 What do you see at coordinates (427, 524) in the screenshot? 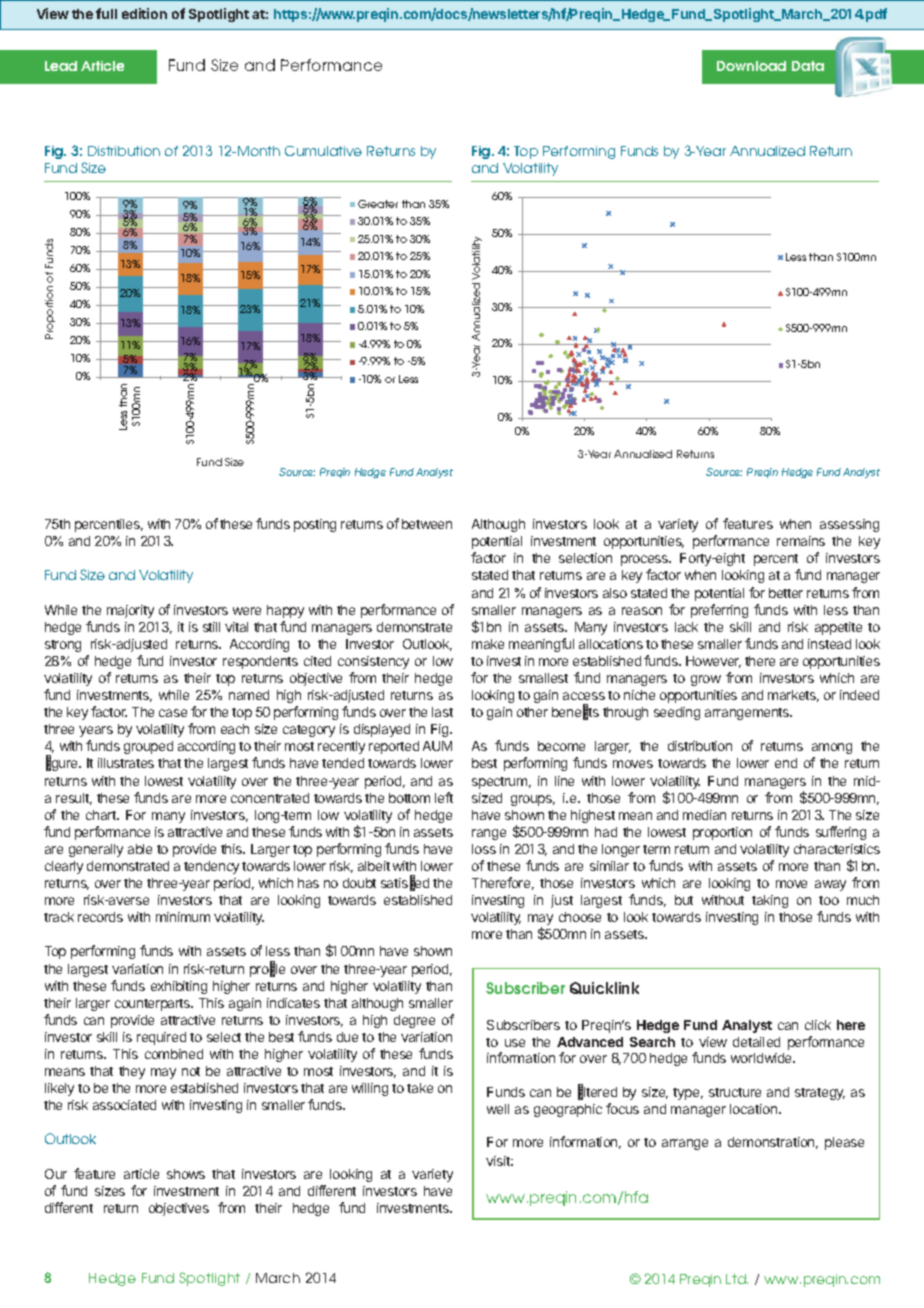
I see `between` at bounding box center [427, 524].
